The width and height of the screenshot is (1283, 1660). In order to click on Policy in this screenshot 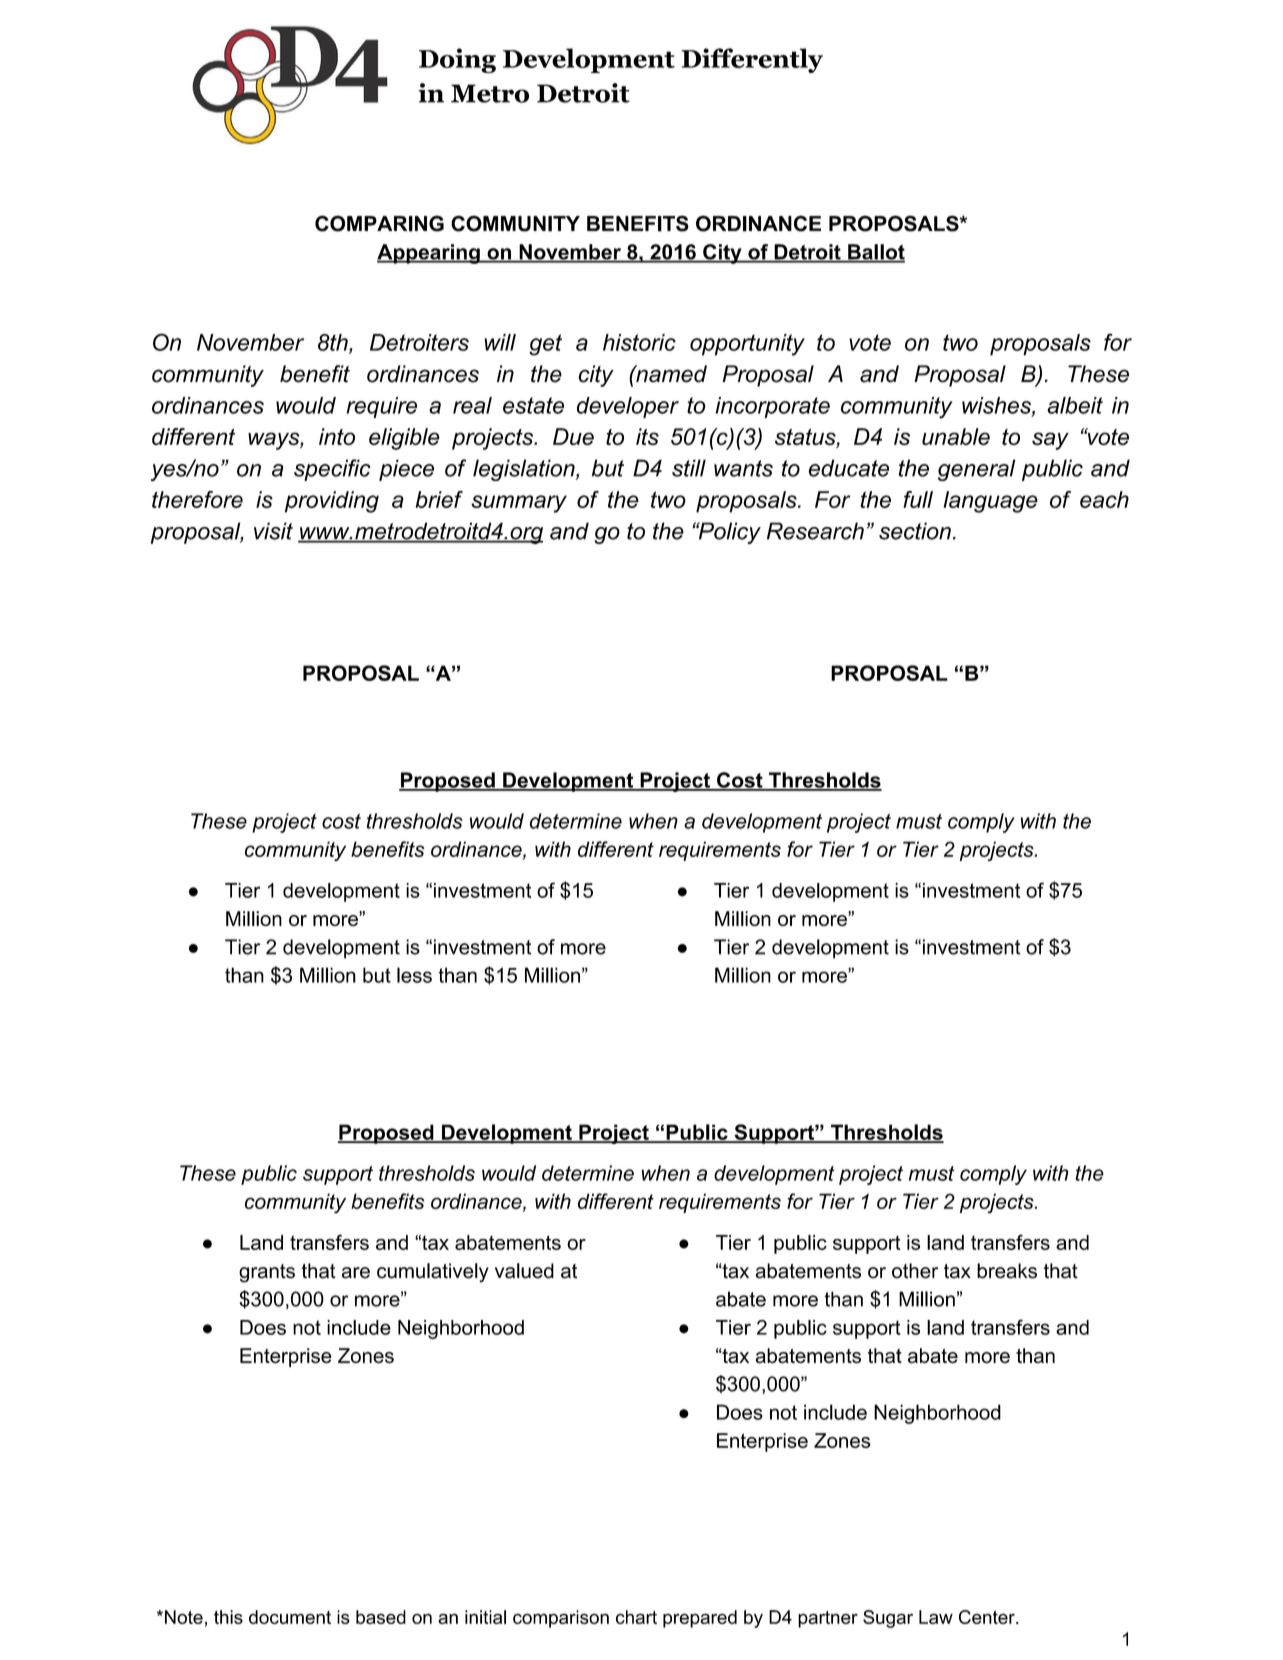, I will do `click(728, 533)`.
